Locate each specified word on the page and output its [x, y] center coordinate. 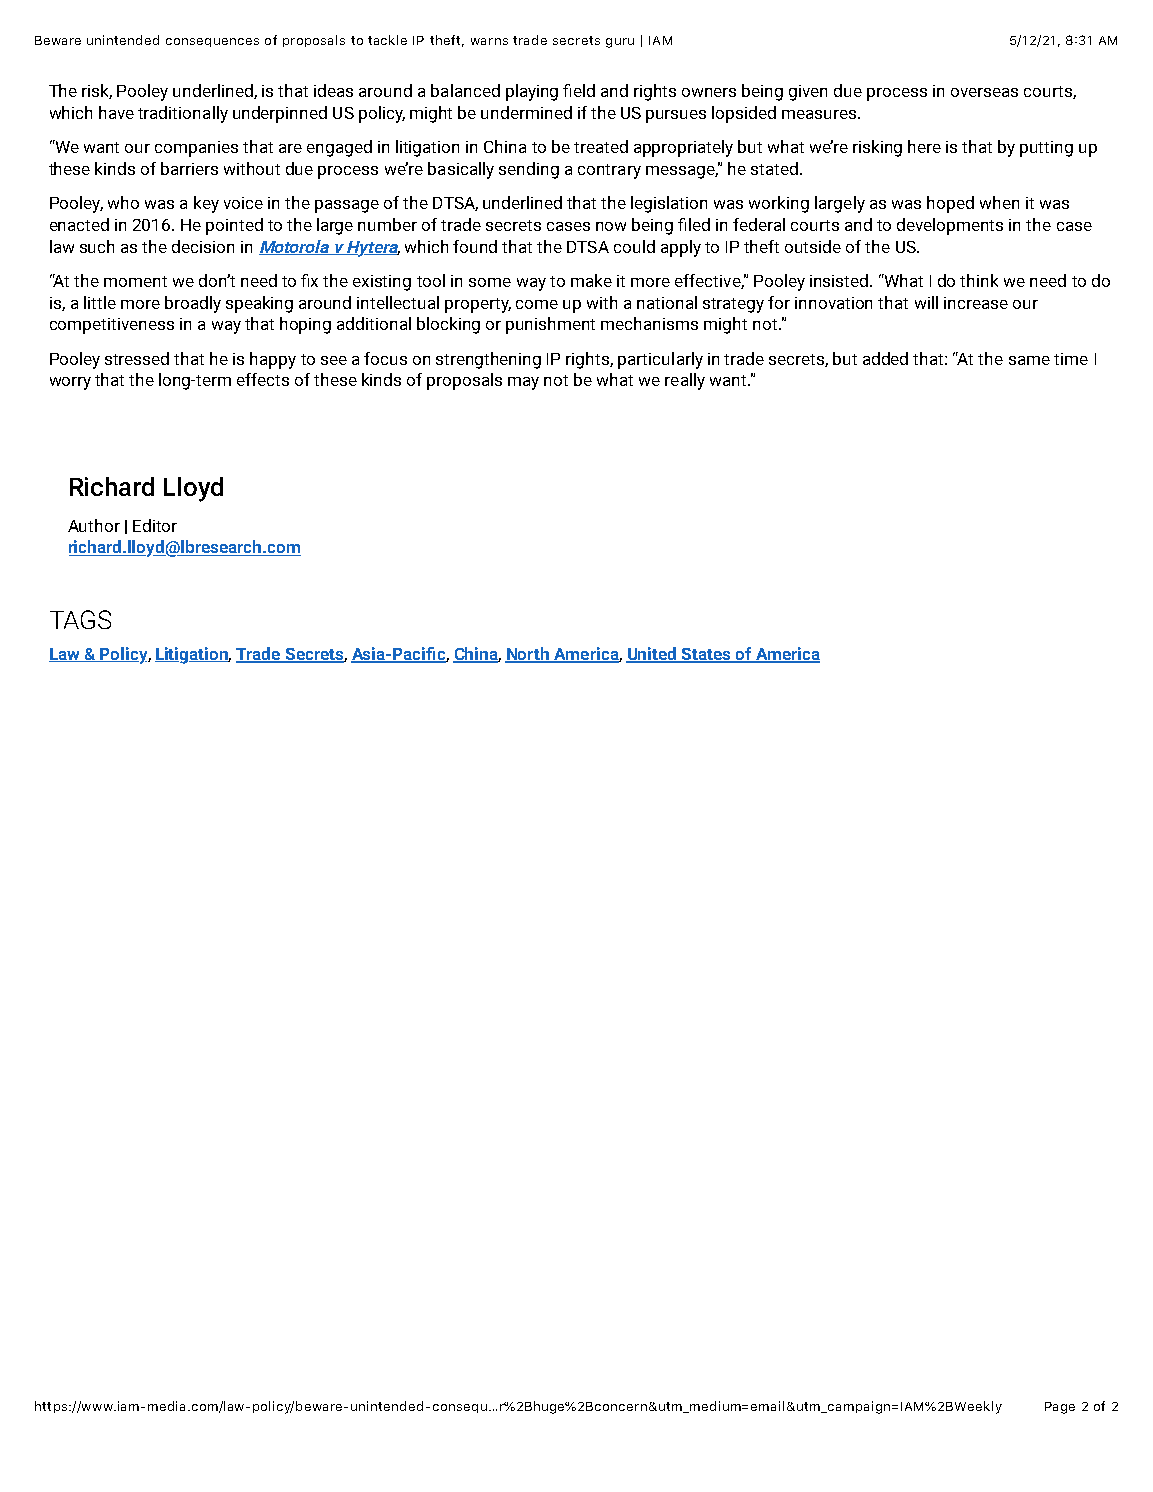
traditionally [183, 114]
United [652, 655]
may [523, 383]
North [528, 655]
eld [584, 90]
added [885, 358]
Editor [155, 525]
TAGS [80, 619]
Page [1060, 1408]
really [685, 381]
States [706, 655]
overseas [984, 92]
